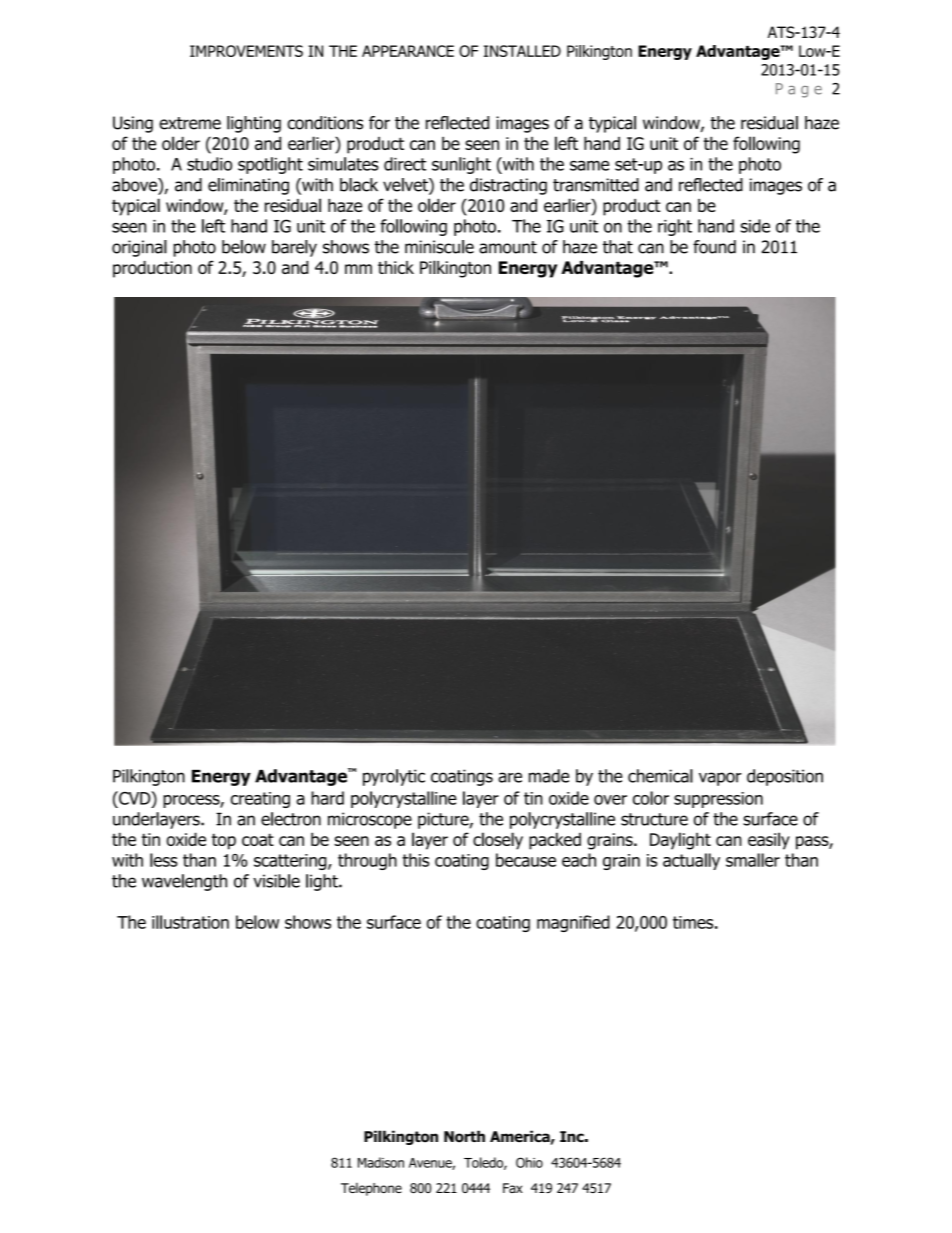 This image has height=1233, width=952. What do you see at coordinates (190, 123) in the image?
I see `extreme` at bounding box center [190, 123].
